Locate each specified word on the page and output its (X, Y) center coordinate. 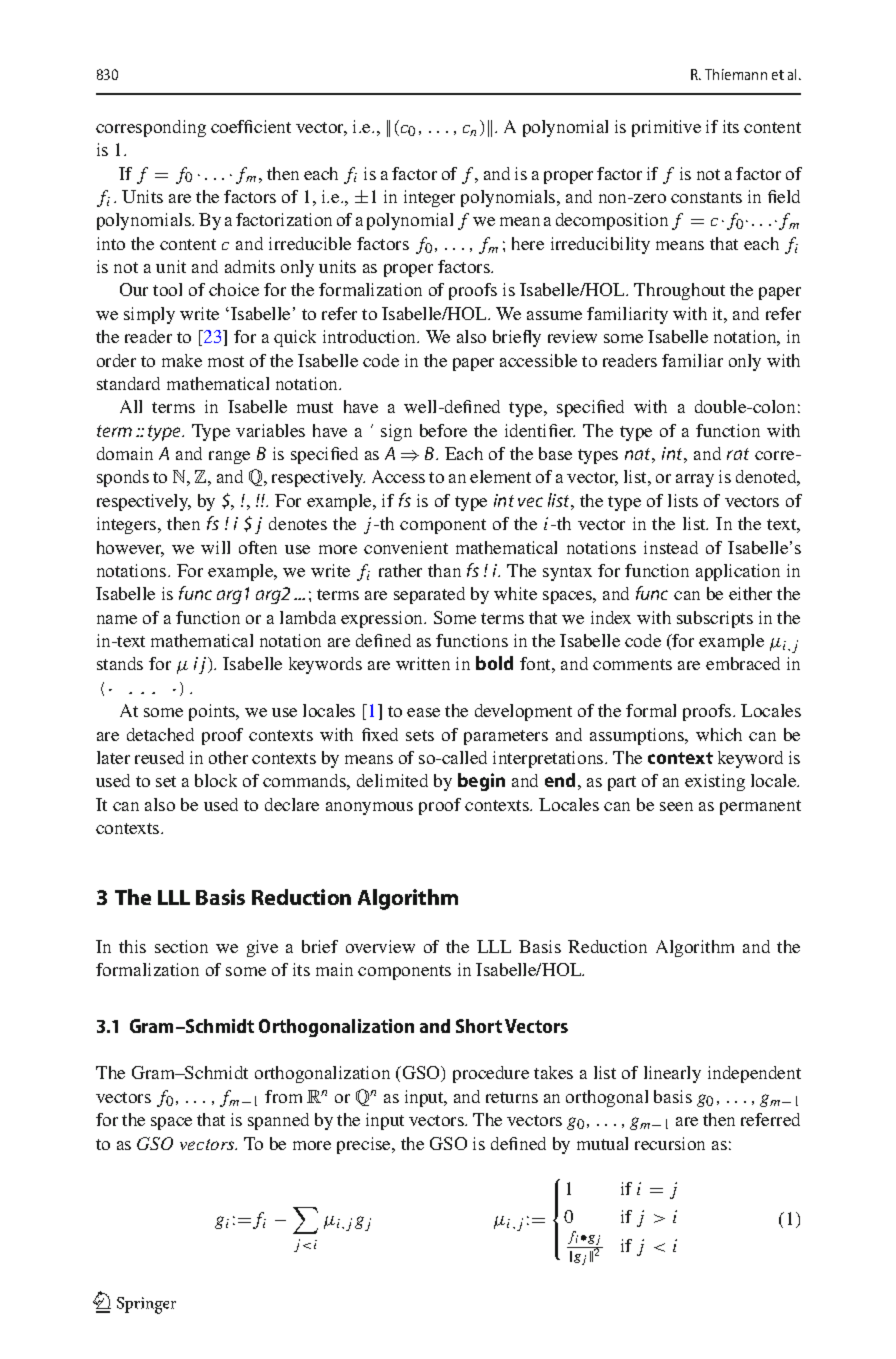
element (500, 476)
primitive (666, 128)
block (216, 780)
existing (715, 782)
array (695, 480)
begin (481, 782)
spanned (278, 1121)
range (229, 457)
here (528, 243)
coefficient (251, 126)
